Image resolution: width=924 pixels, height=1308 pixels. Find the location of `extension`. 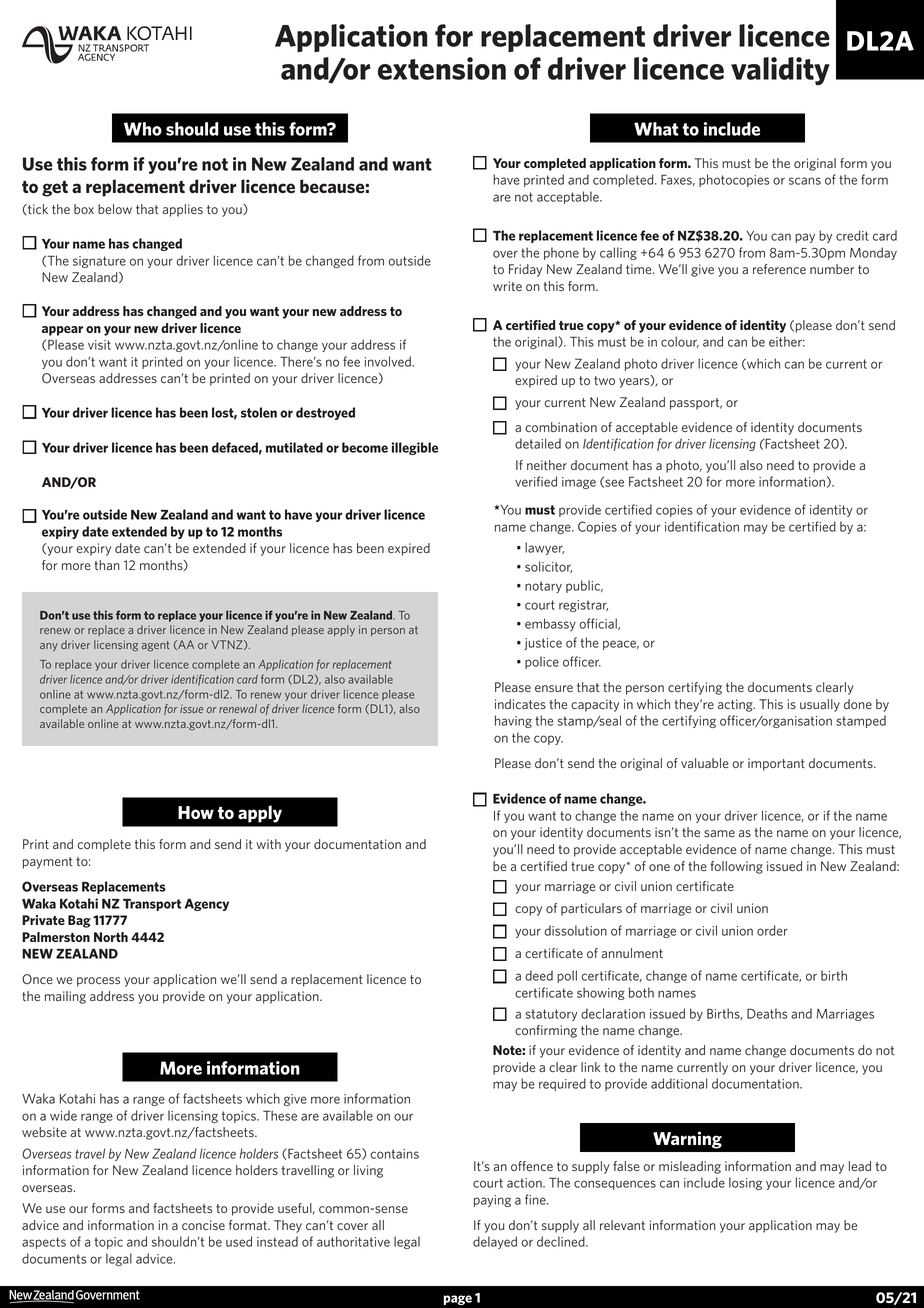

extension is located at coordinates (442, 68).
